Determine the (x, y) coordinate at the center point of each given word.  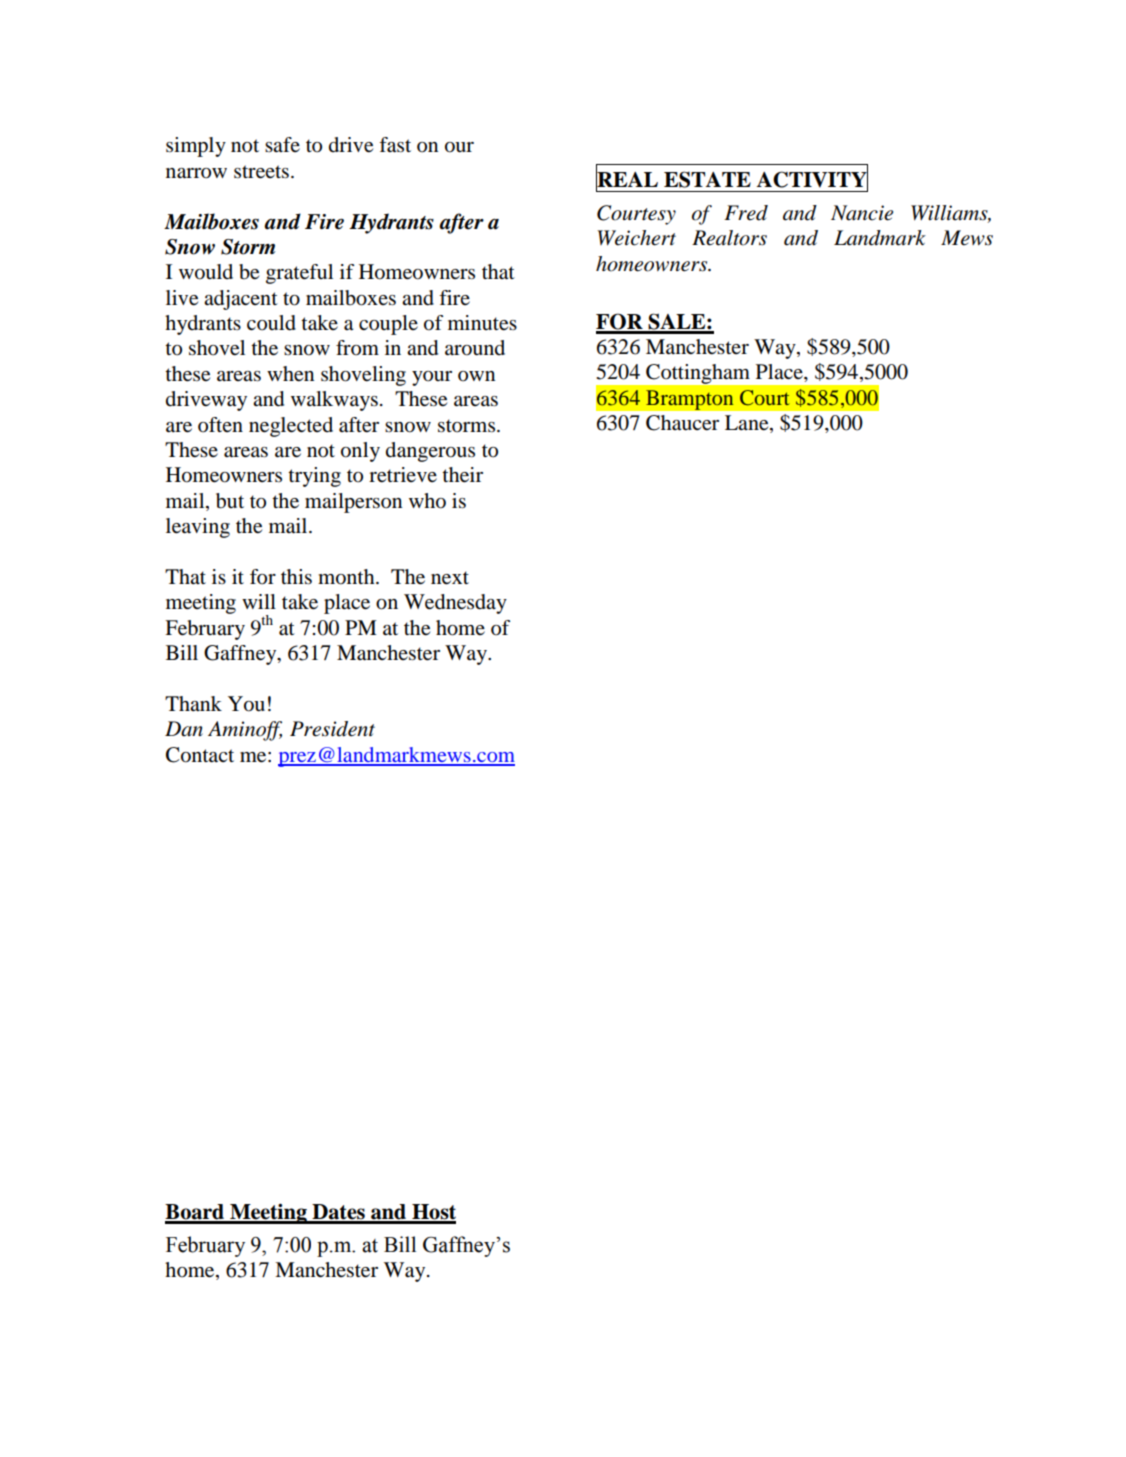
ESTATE (707, 179)
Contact (200, 755)
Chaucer (682, 423)
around (475, 348)
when (290, 374)
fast (395, 145)
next (450, 578)
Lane (748, 424)
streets (261, 172)
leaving (198, 528)
